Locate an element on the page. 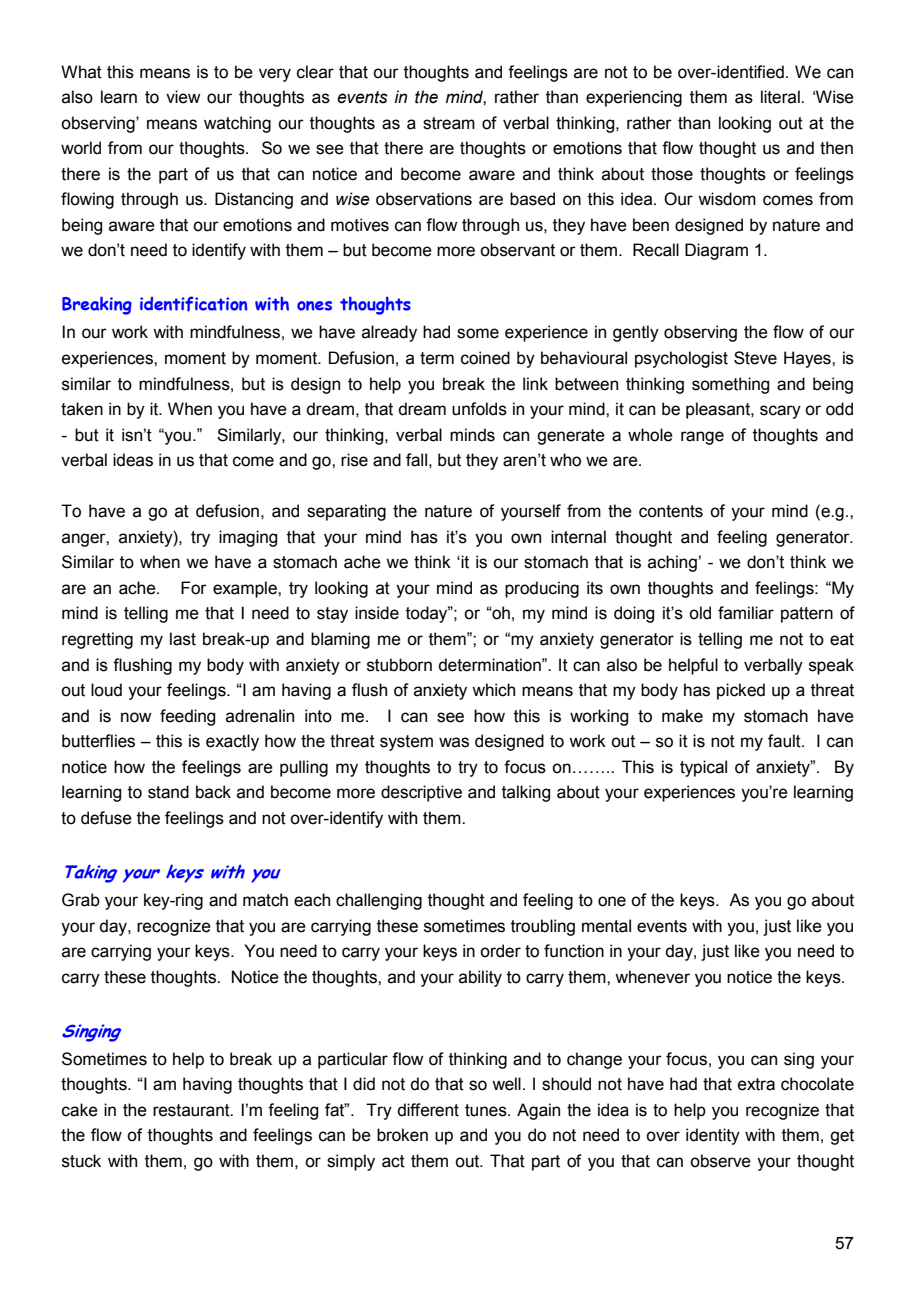 The image size is (924, 1308). familiar is located at coordinates (746, 613).
